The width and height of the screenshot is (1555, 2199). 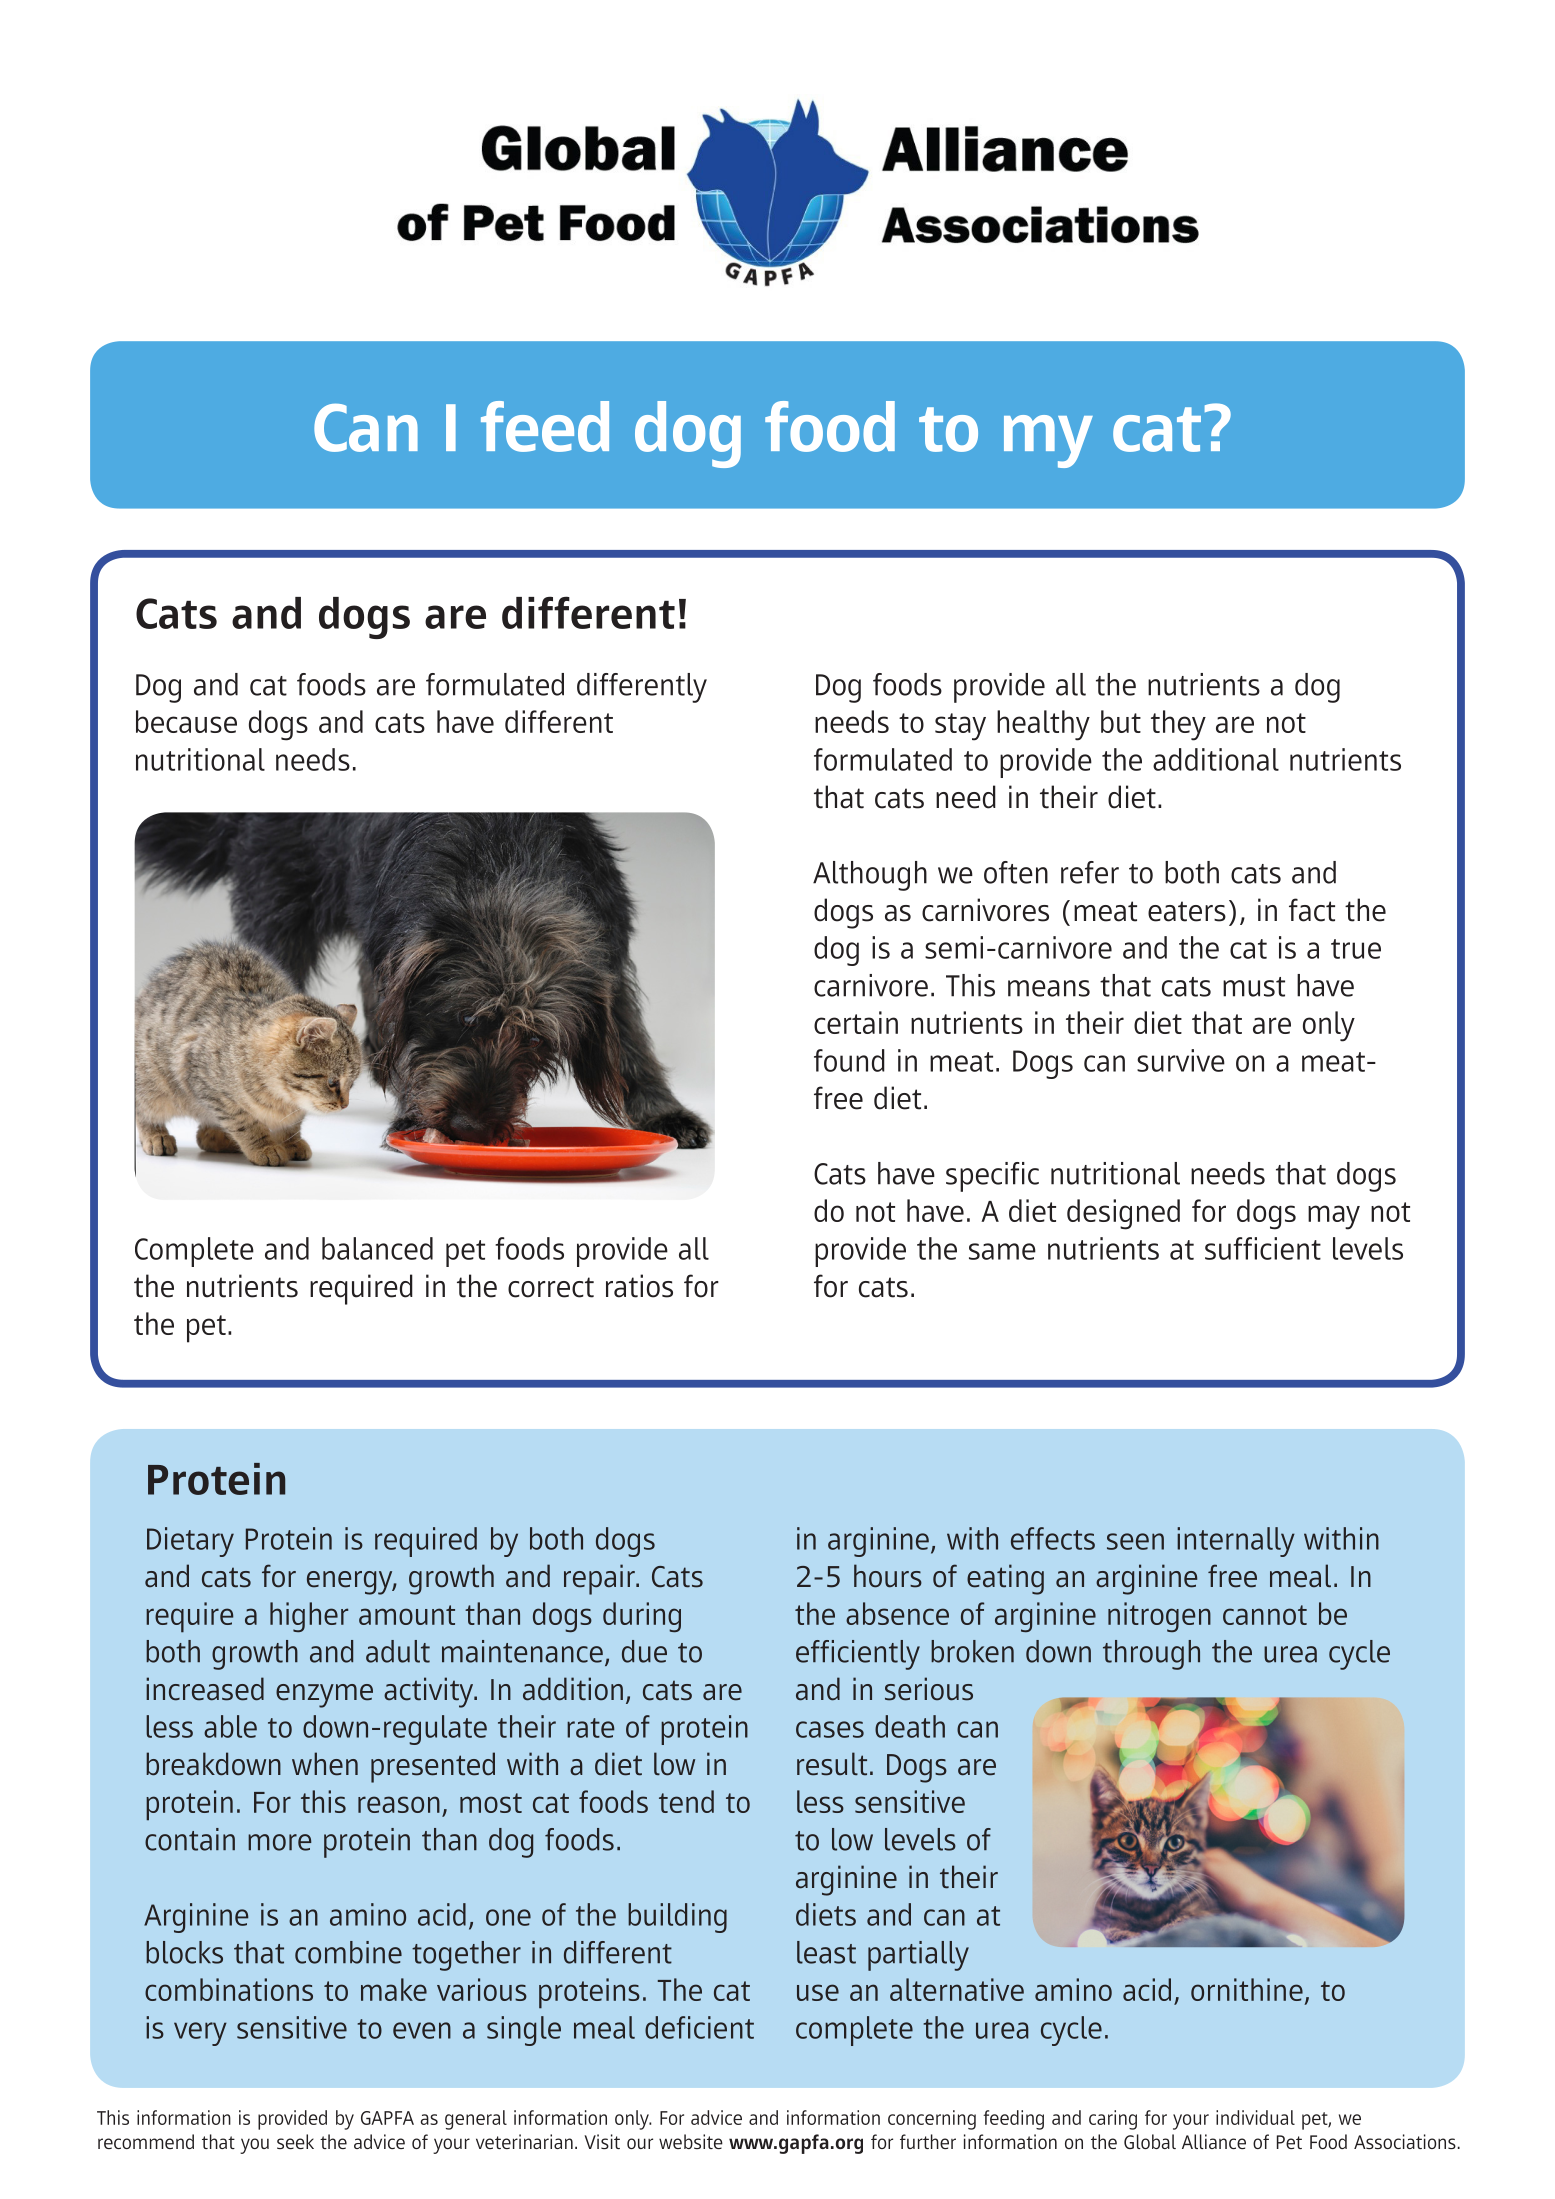 What do you see at coordinates (295, 2141) in the screenshot?
I see `seek` at bounding box center [295, 2141].
